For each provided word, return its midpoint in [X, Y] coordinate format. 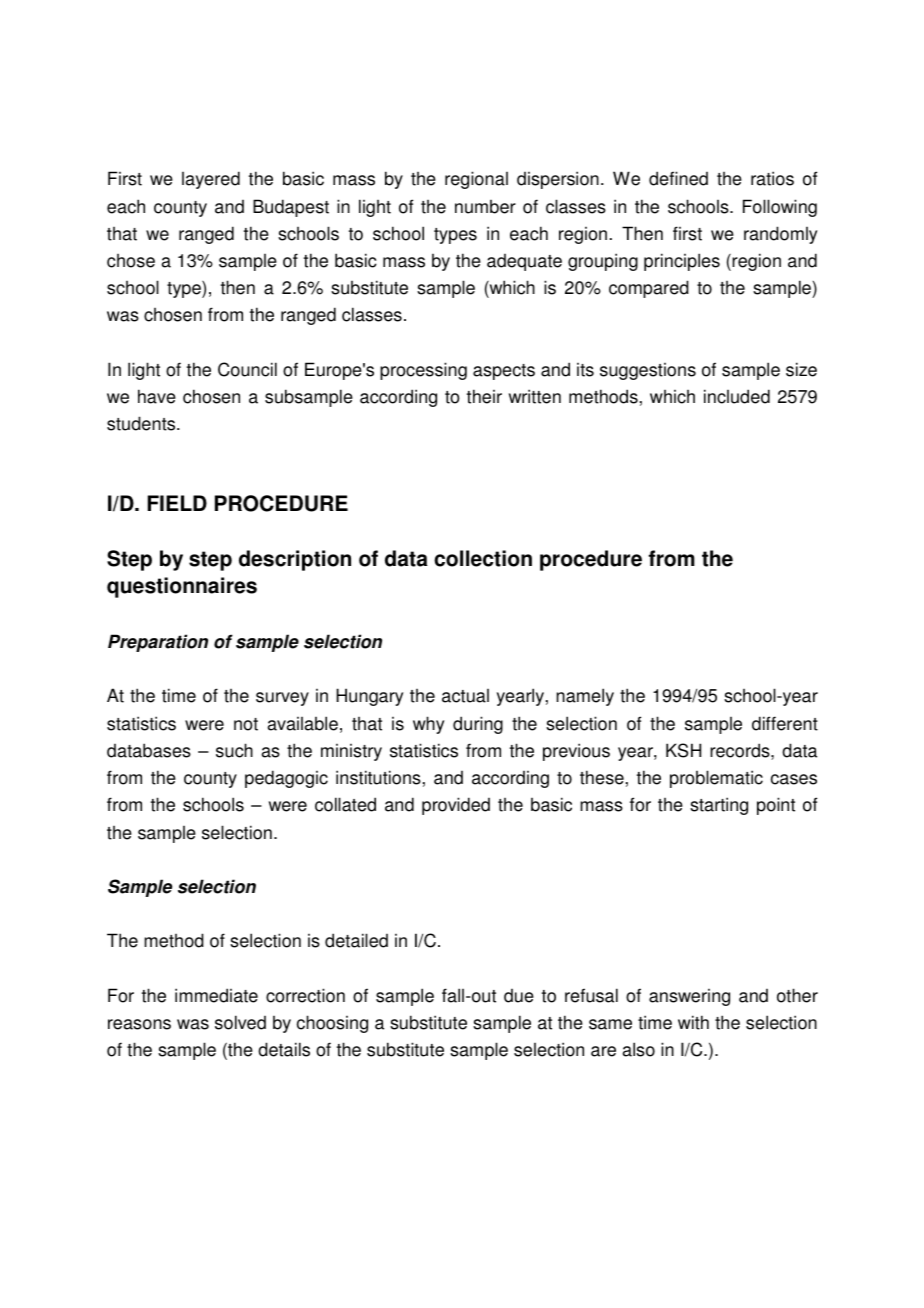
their [484, 396]
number [485, 207]
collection [483, 558]
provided [456, 806]
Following [780, 208]
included [737, 396]
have [157, 396]
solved [240, 1022]
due [519, 996]
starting [719, 806]
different [785, 723]
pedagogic [286, 779]
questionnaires [182, 587]
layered [211, 180]
